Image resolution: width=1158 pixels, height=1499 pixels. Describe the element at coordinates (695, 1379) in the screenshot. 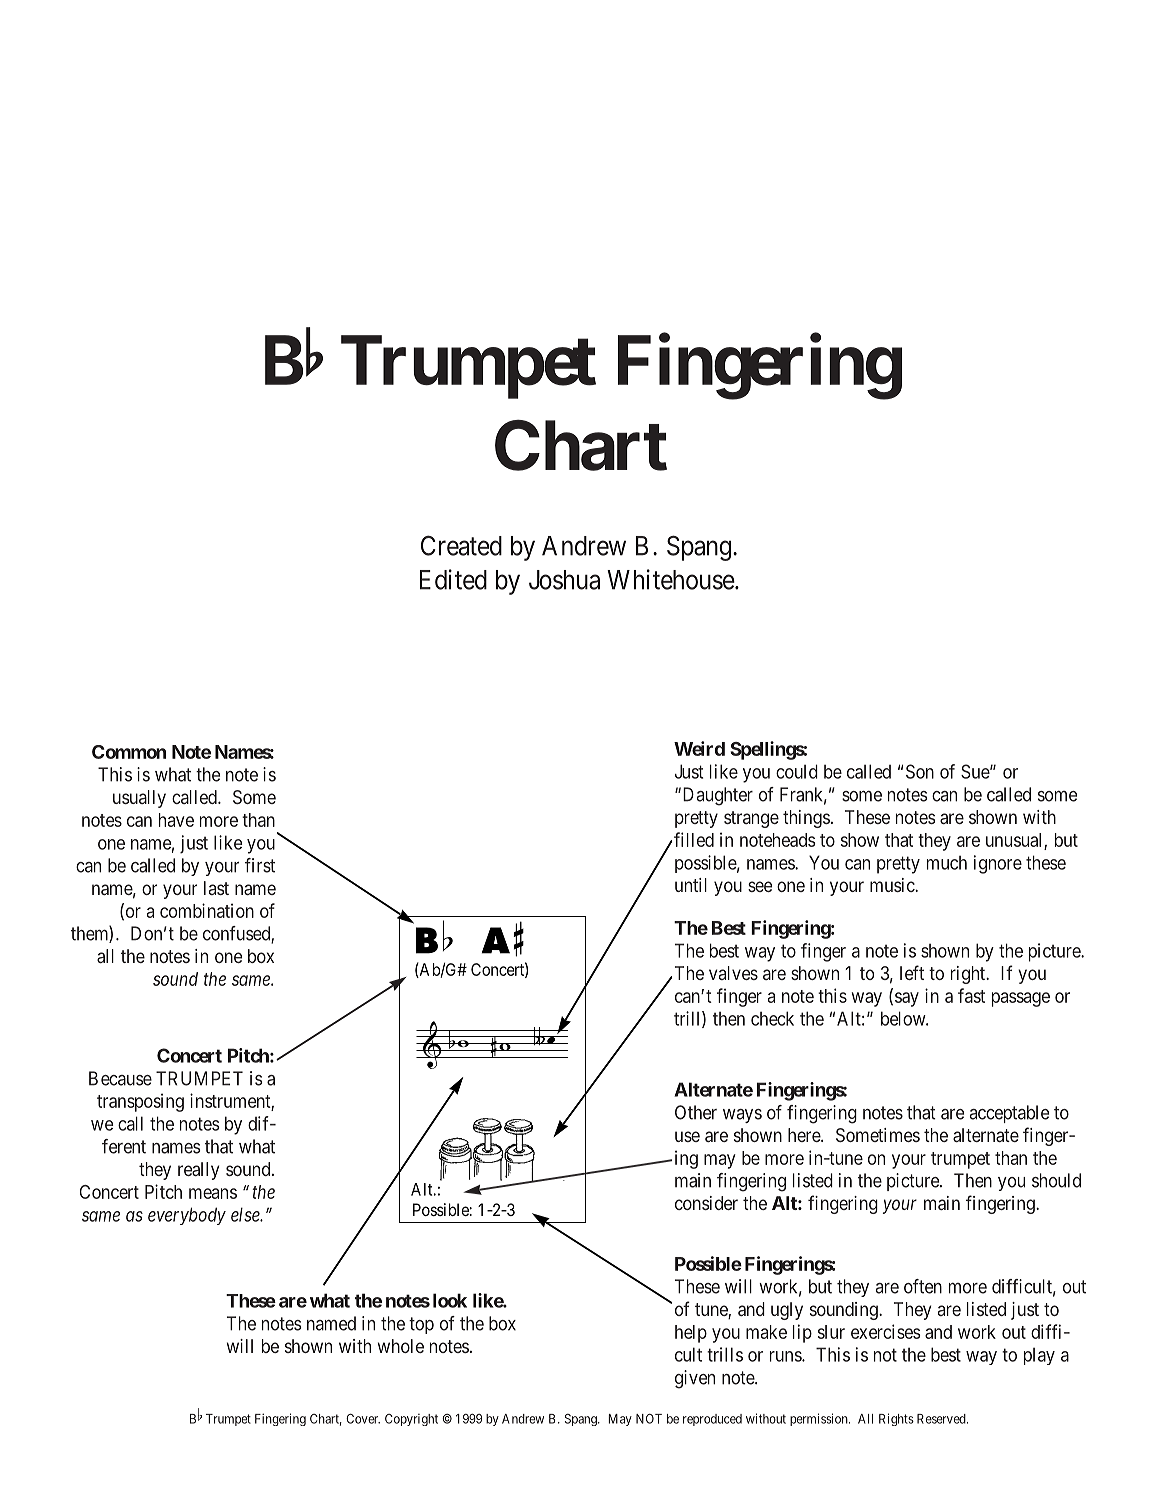

I see `given` at that location.
